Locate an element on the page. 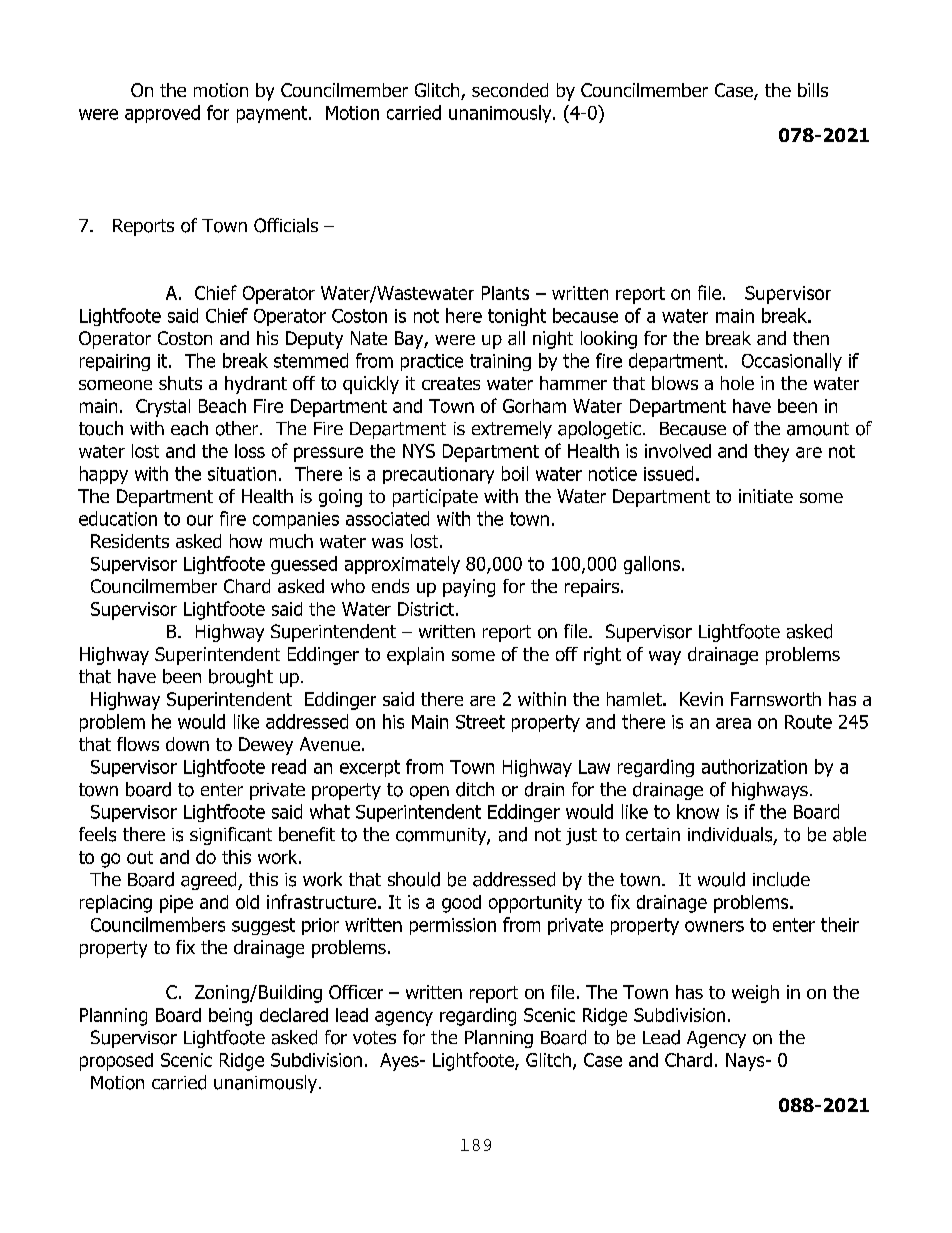 The width and height of the document is (952, 1233). individuals is located at coordinates (731, 835).
